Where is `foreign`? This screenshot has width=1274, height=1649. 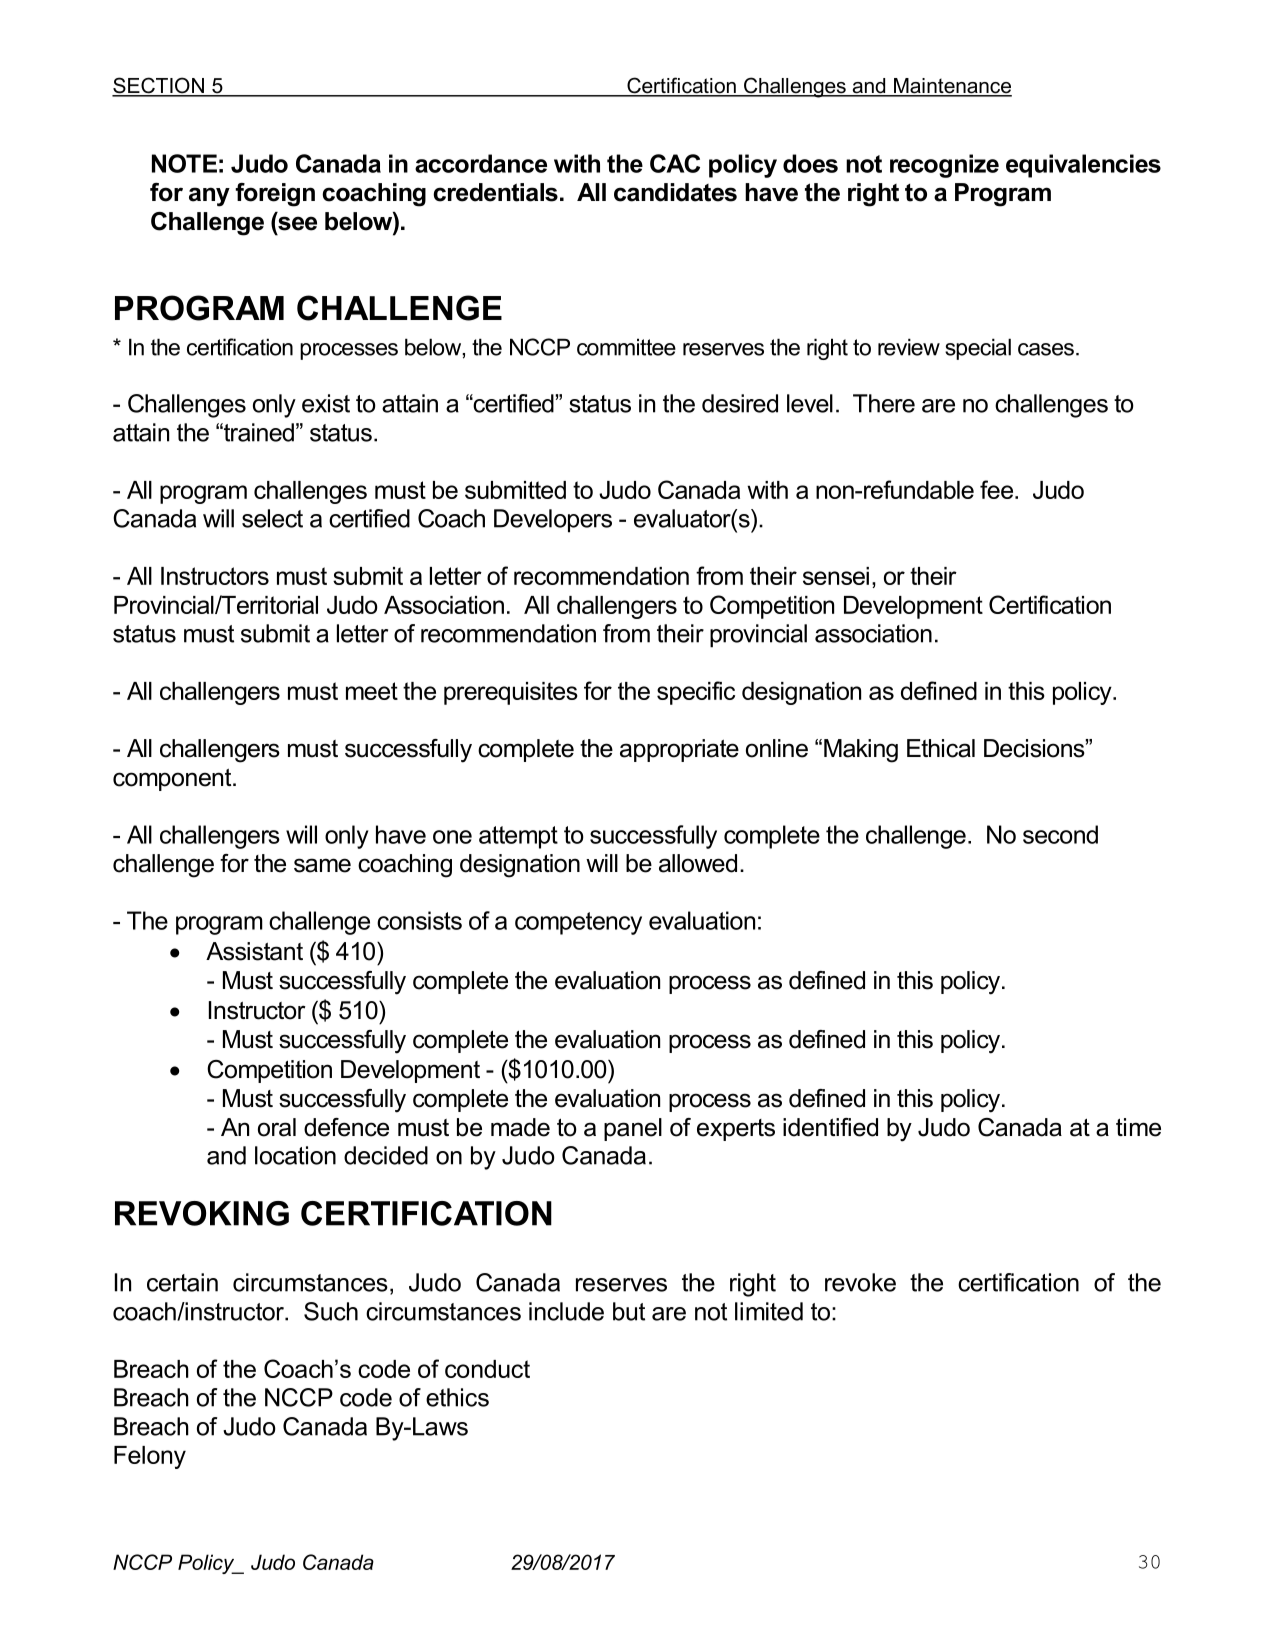
foreign is located at coordinates (275, 195).
